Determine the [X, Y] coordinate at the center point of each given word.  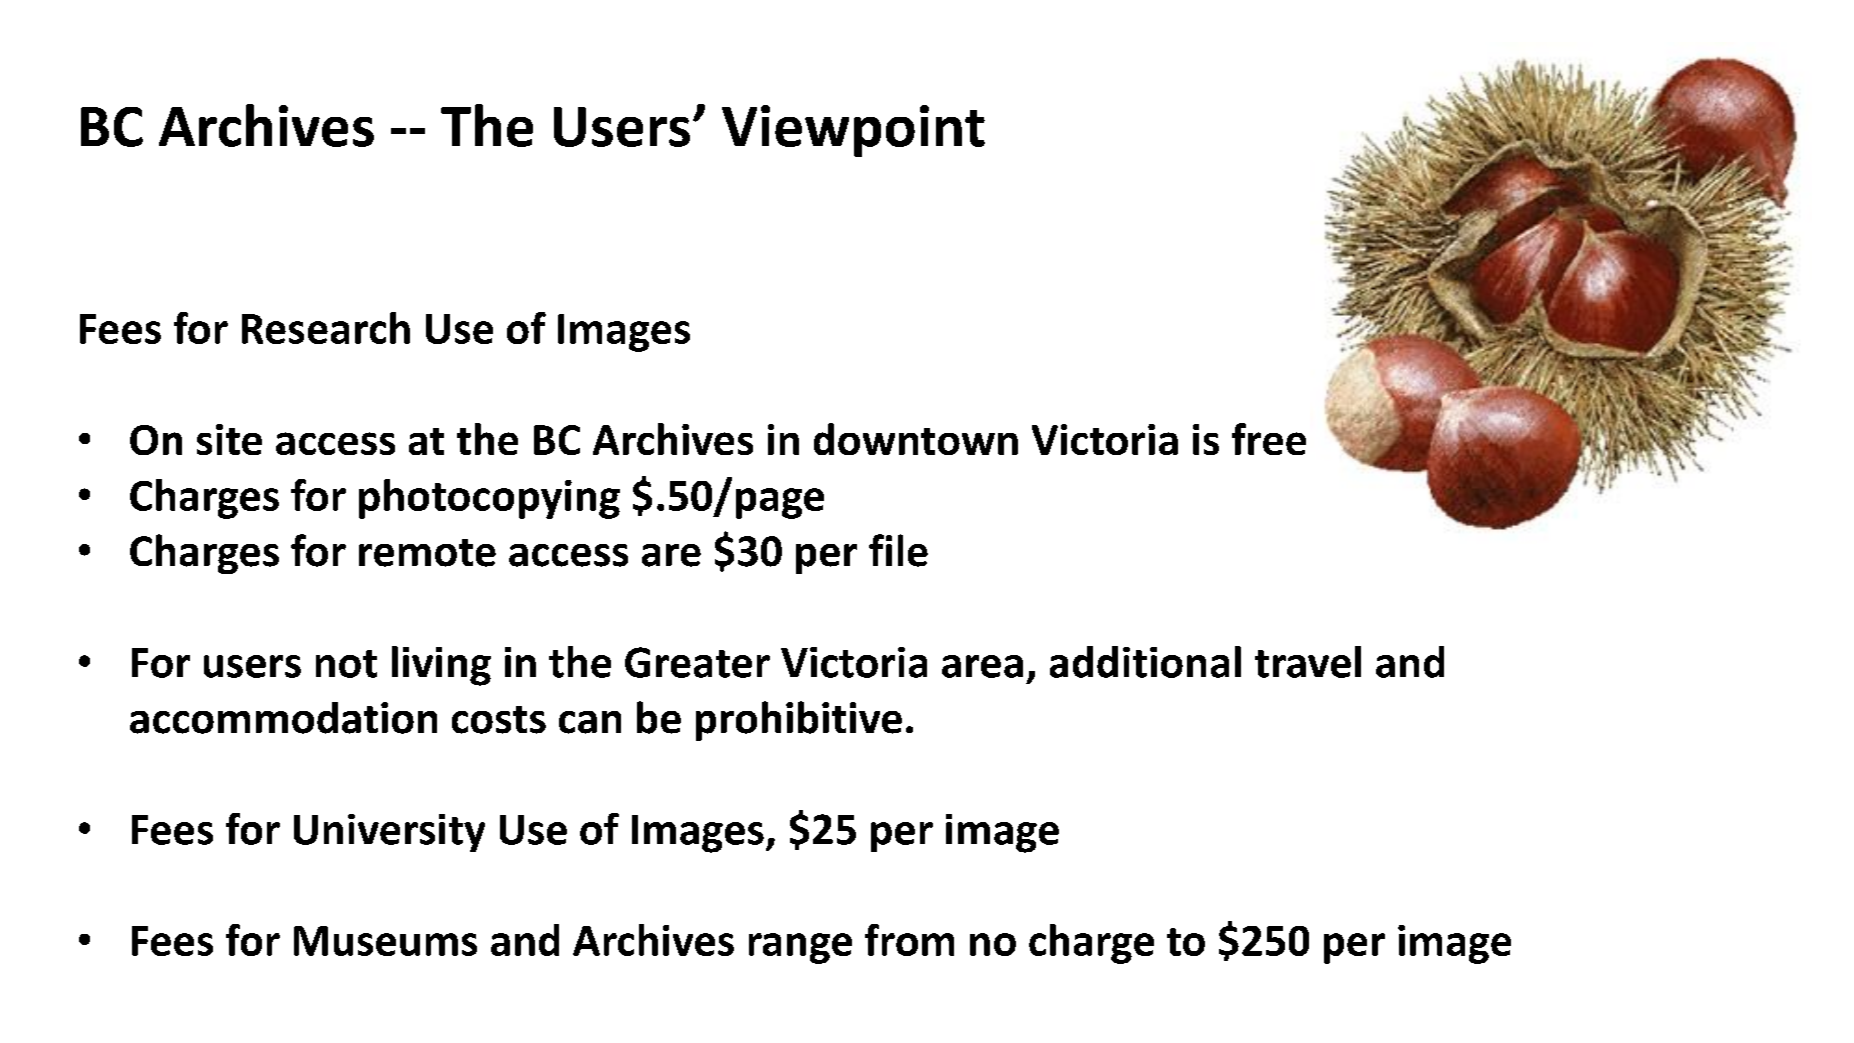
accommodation [283, 718]
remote [427, 553]
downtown [916, 439]
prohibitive [799, 721]
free [1269, 439]
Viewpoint [853, 131]
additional [1145, 662]
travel [1308, 662]
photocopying [489, 499]
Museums [385, 941]
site [229, 439]
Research [326, 328]
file [898, 550]
